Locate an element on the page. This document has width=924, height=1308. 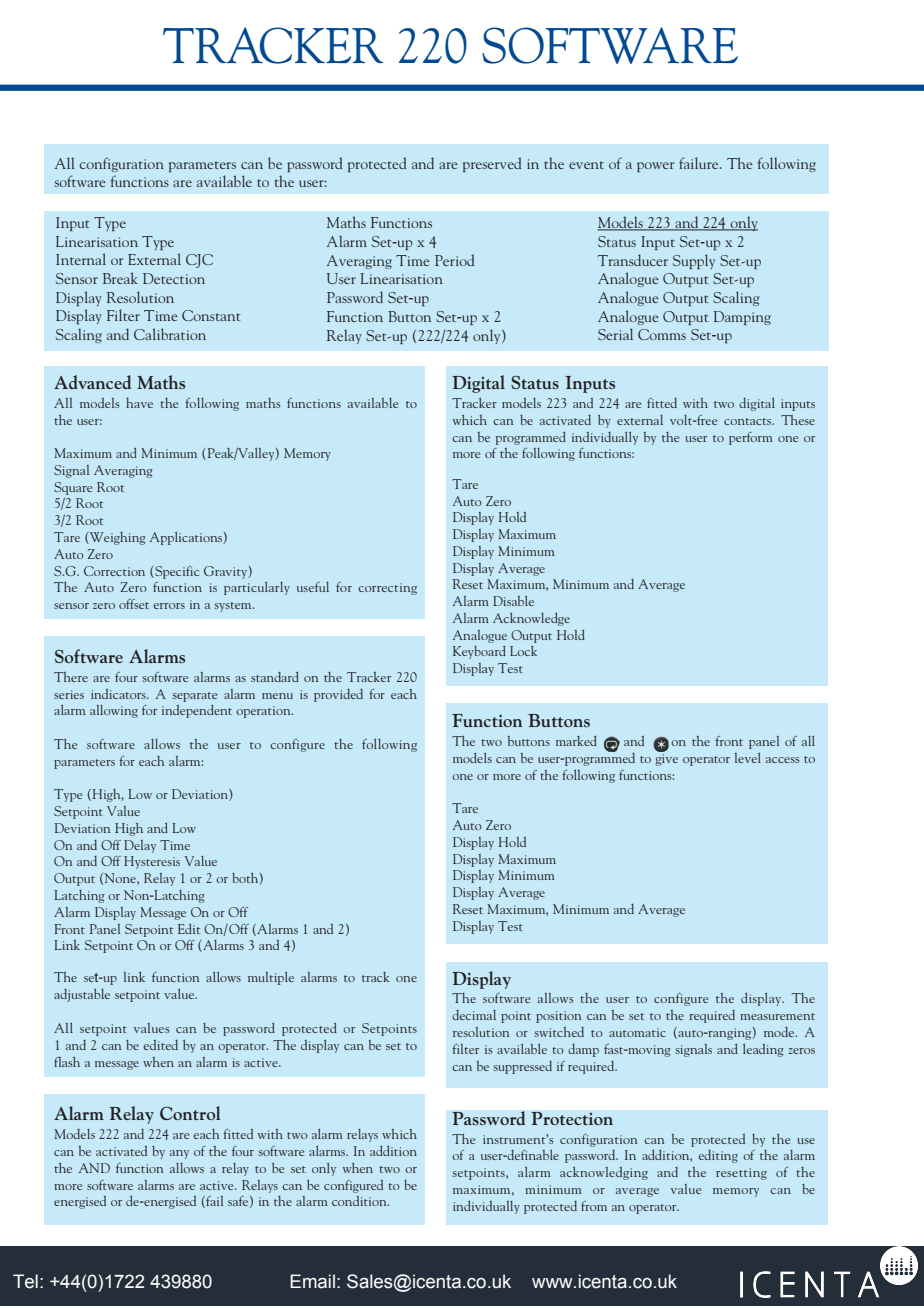
preserved is located at coordinates (492, 164).
